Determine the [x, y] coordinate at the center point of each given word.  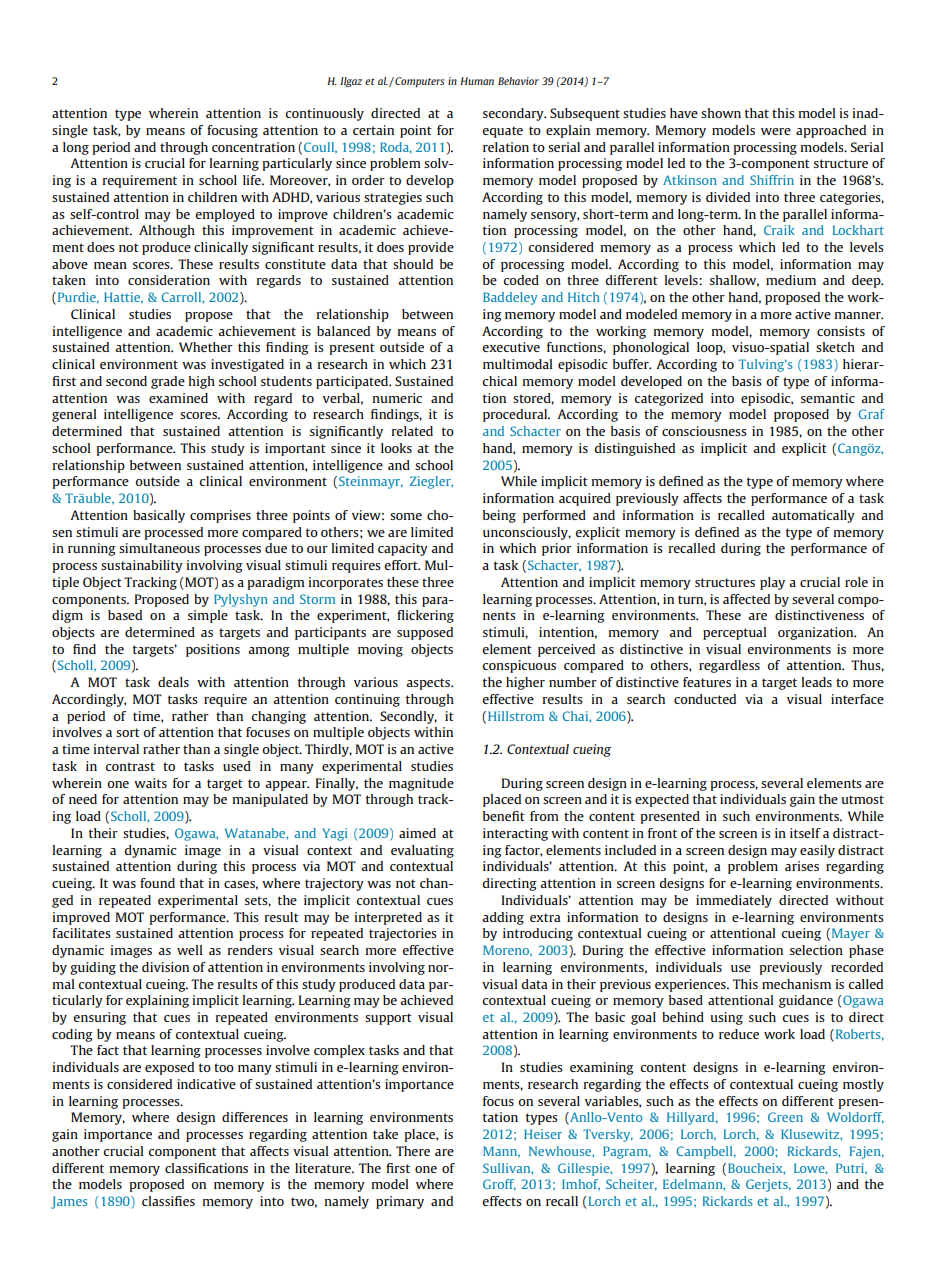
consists [841, 331]
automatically [813, 516]
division [165, 967]
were [776, 131]
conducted [705, 699]
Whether [206, 347]
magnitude [421, 784]
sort [128, 732]
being [499, 516]
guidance [806, 1001]
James [69, 1202]
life [253, 180]
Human [477, 81]
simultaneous [159, 548]
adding [503, 918]
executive [511, 347]
